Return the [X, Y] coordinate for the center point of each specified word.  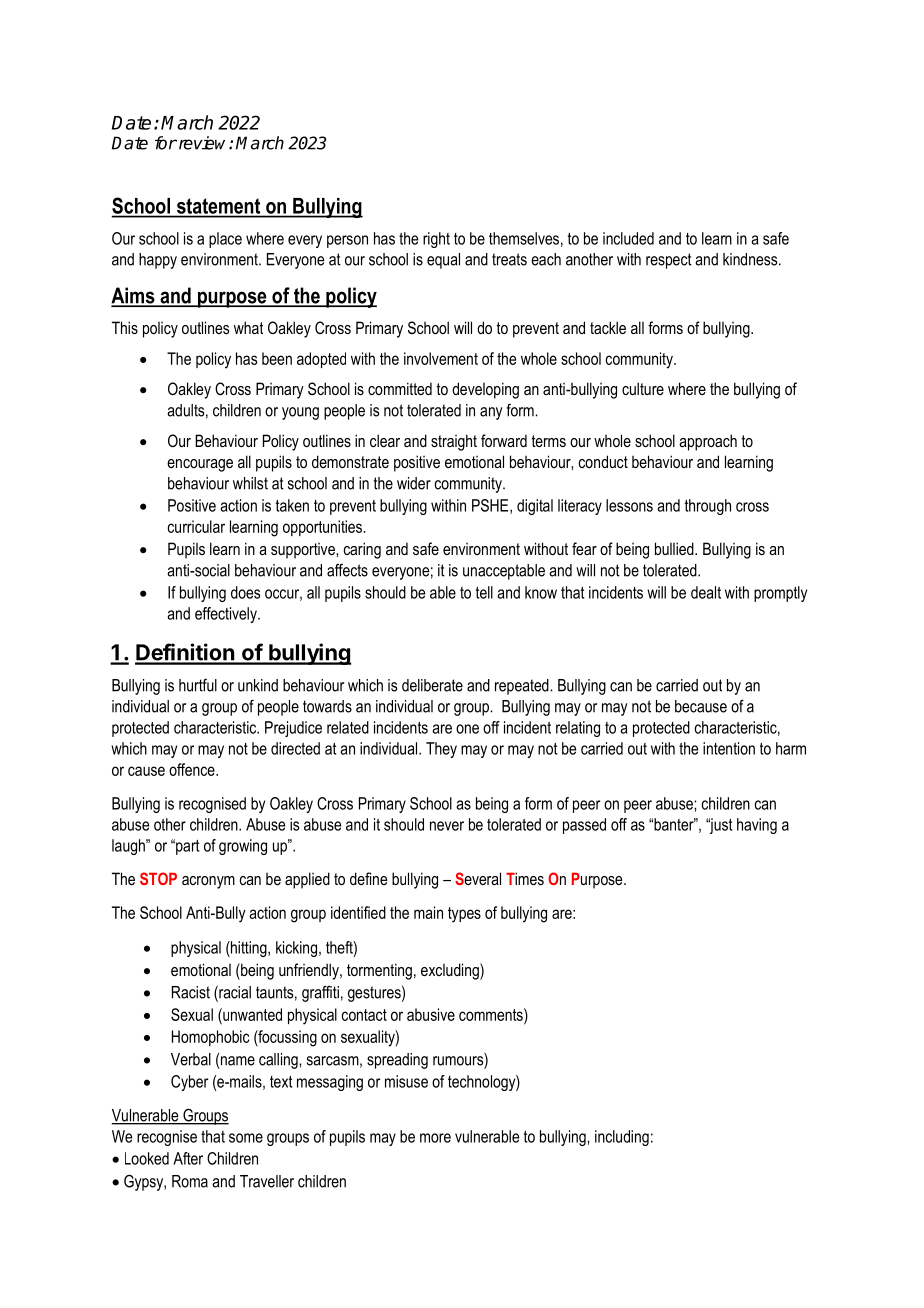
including [622, 1138]
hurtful [198, 685]
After [188, 1158]
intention [729, 748]
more [435, 1138]
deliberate [432, 685]
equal [443, 261]
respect [669, 261]
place [225, 240]
